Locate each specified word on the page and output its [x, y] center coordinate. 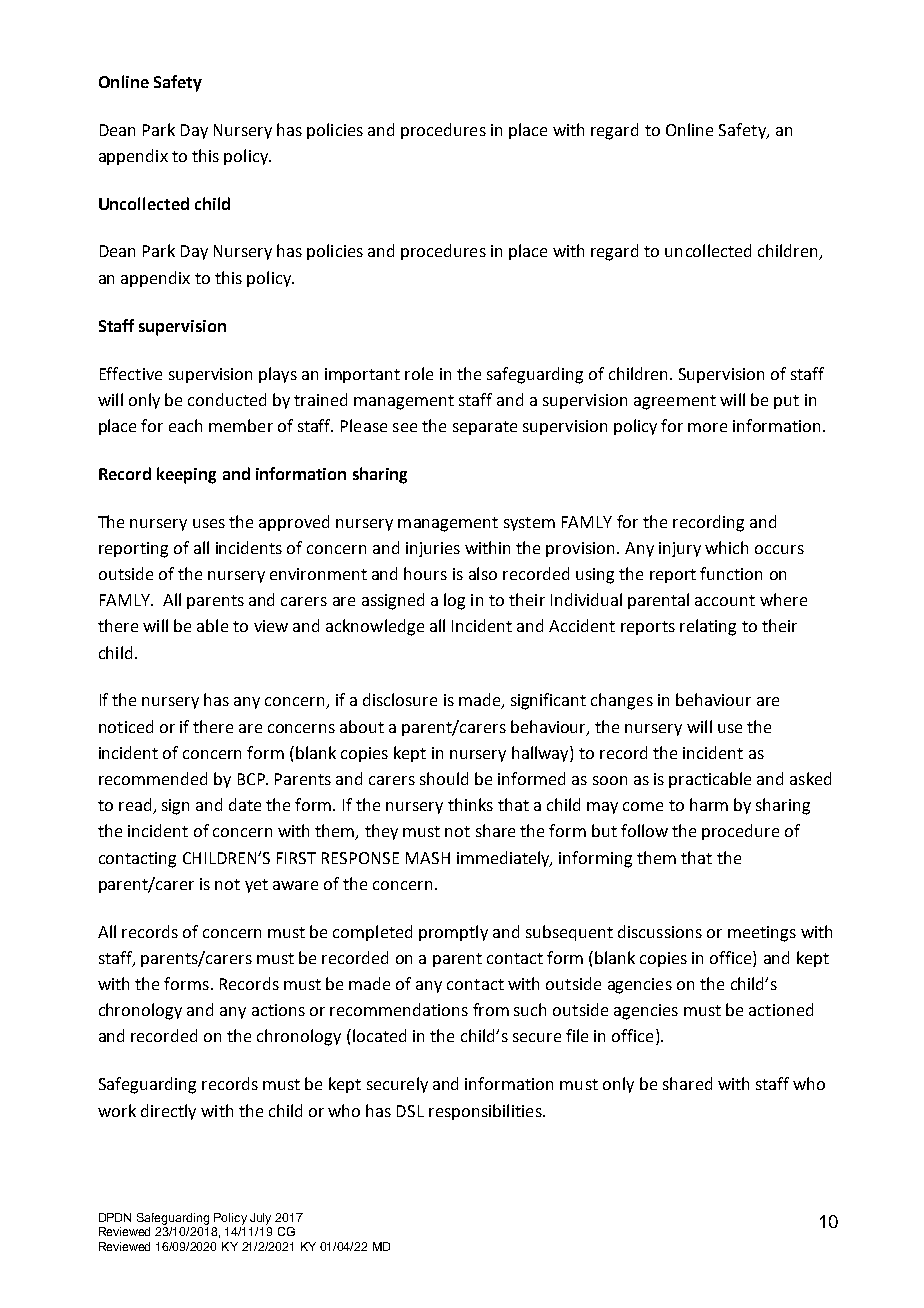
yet [256, 886]
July [260, 1219]
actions [278, 1010]
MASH [428, 858]
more [707, 427]
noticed [126, 726]
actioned [781, 1009]
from [491, 1009]
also [483, 573]
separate [485, 428]
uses [209, 523]
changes [622, 701]
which [726, 547]
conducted [227, 399]
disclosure [400, 699]
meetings [762, 934]
